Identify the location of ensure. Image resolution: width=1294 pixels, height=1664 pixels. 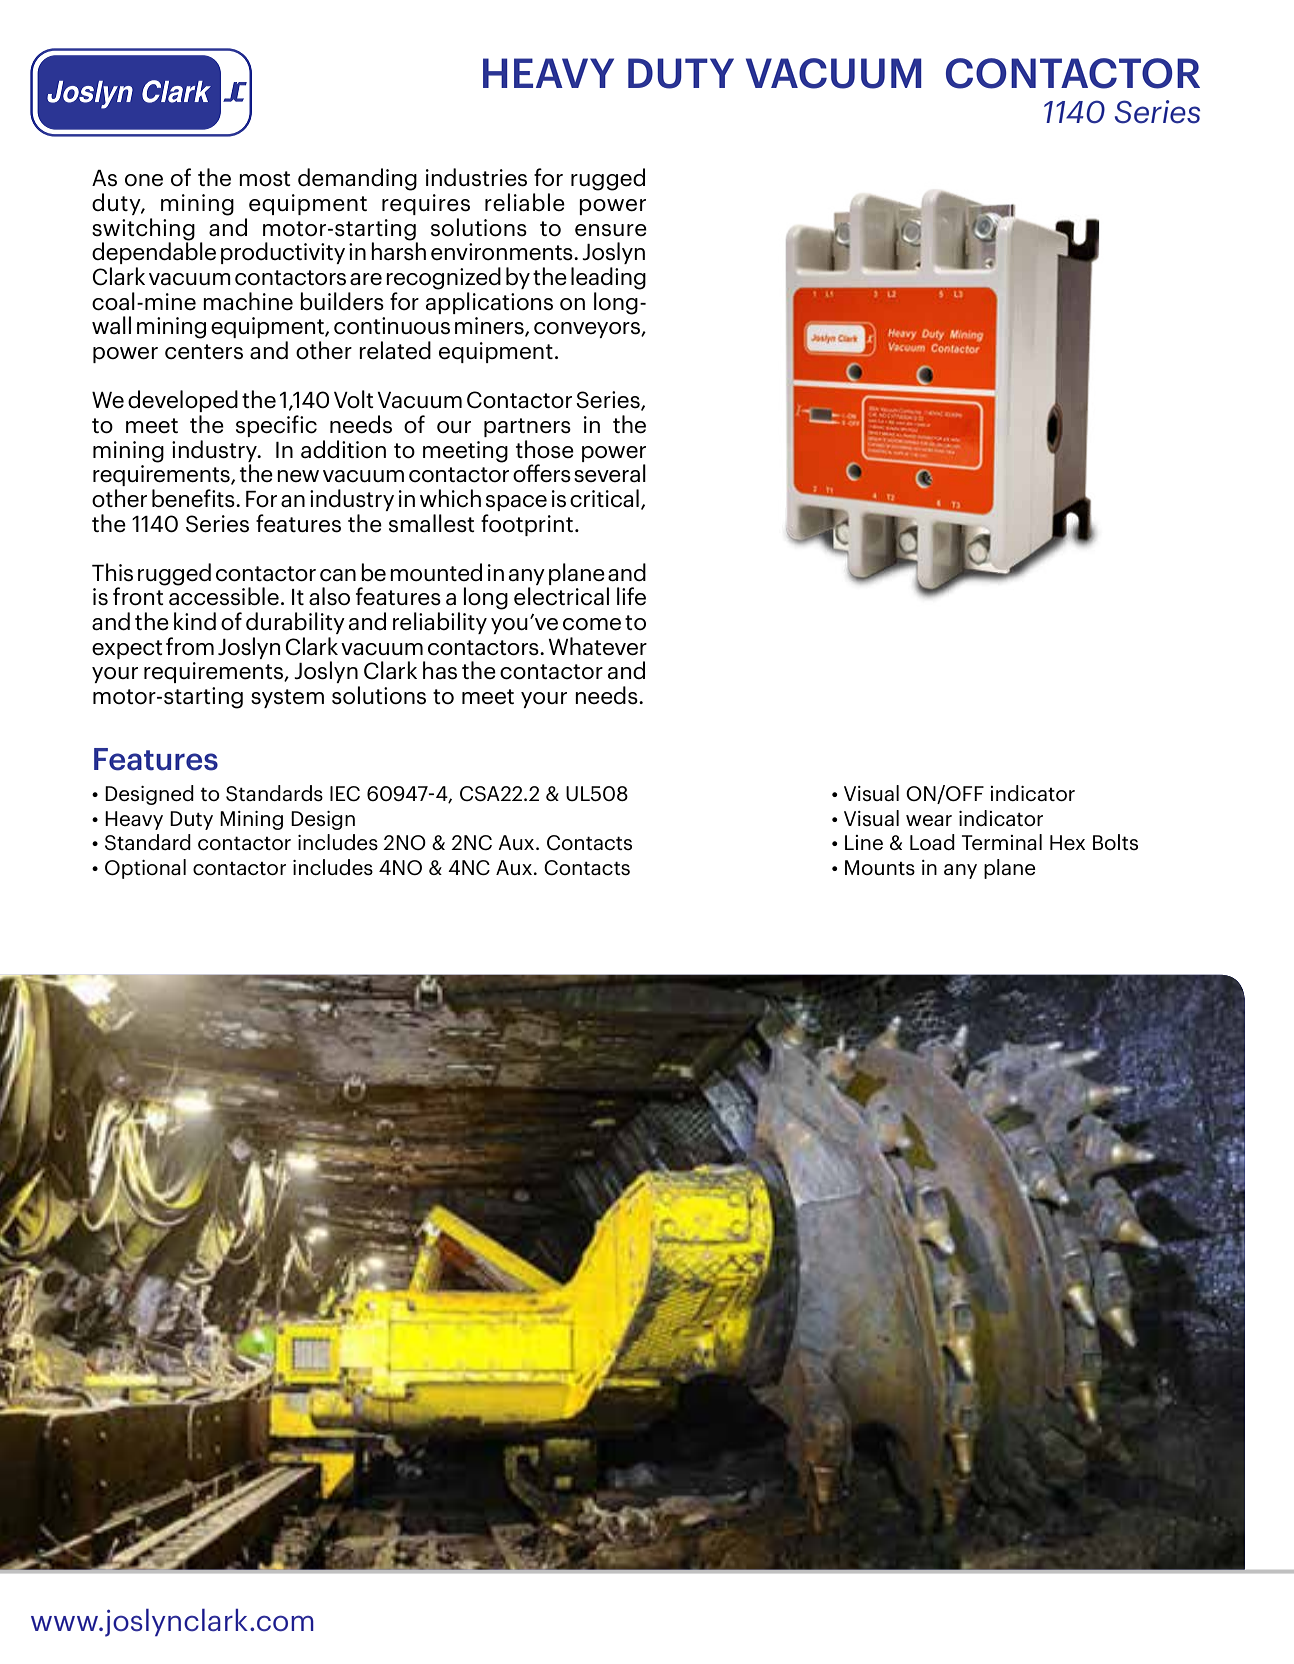
(611, 230).
